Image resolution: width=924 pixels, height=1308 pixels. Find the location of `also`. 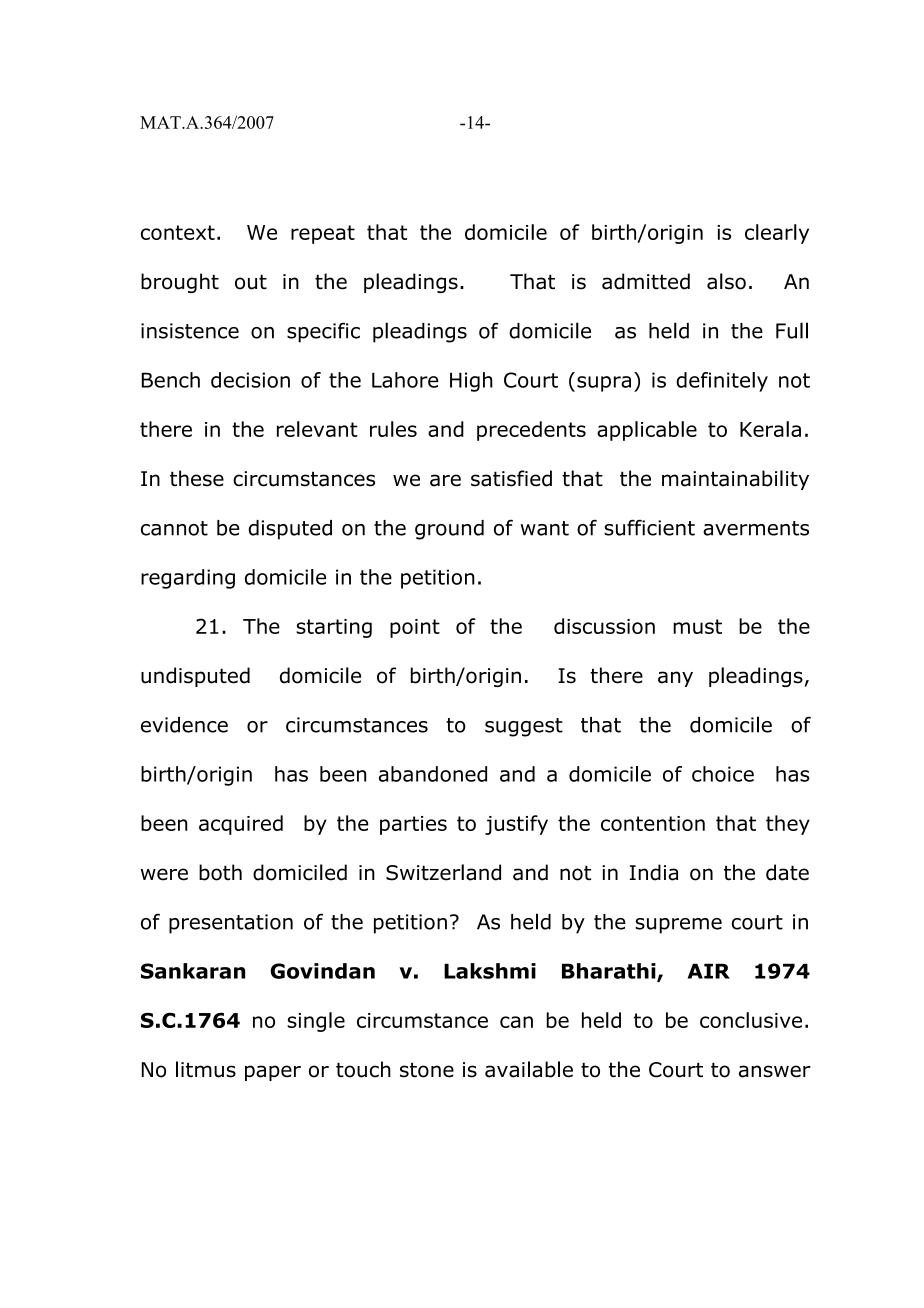

also is located at coordinates (726, 281).
